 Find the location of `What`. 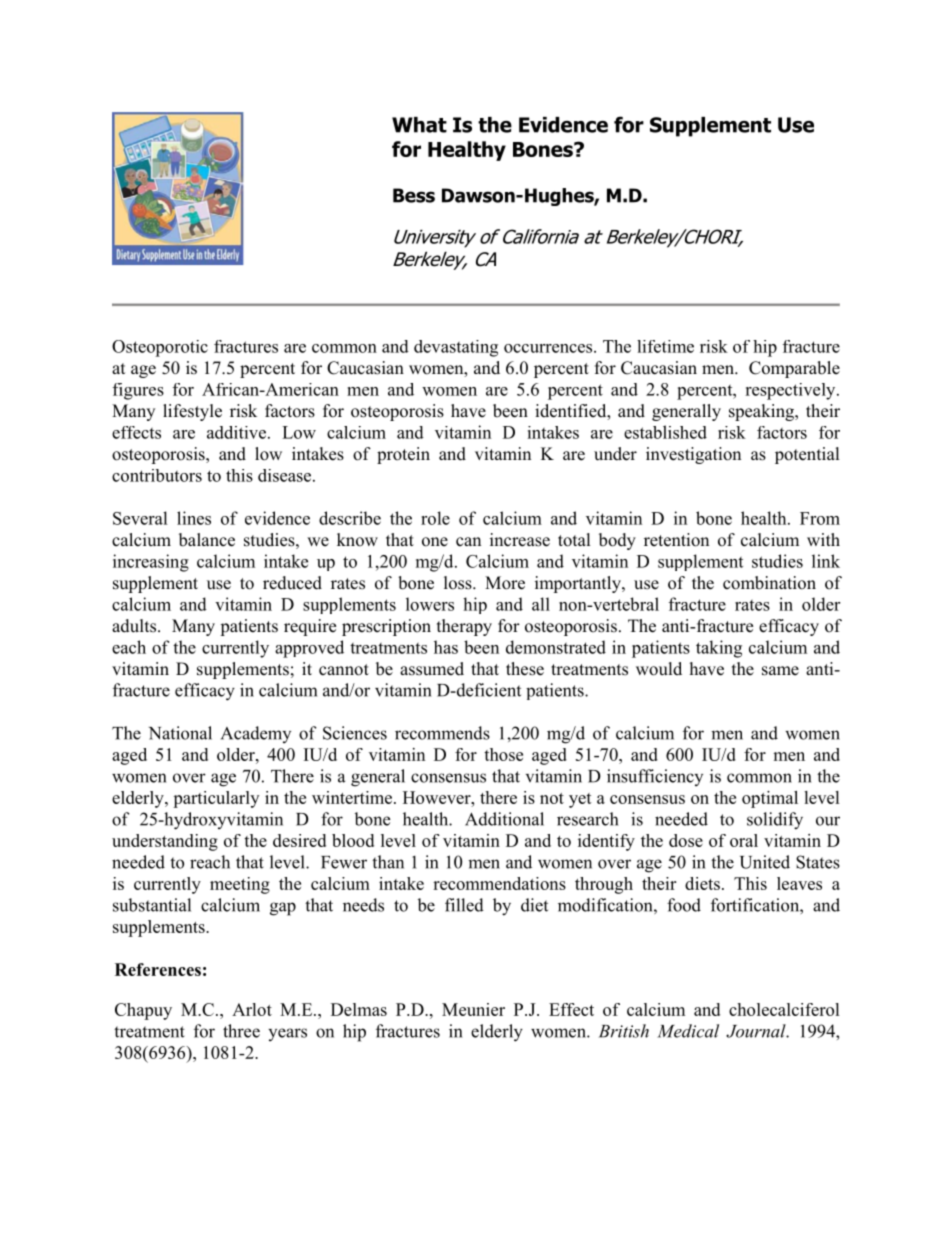

What is located at coordinates (419, 125).
